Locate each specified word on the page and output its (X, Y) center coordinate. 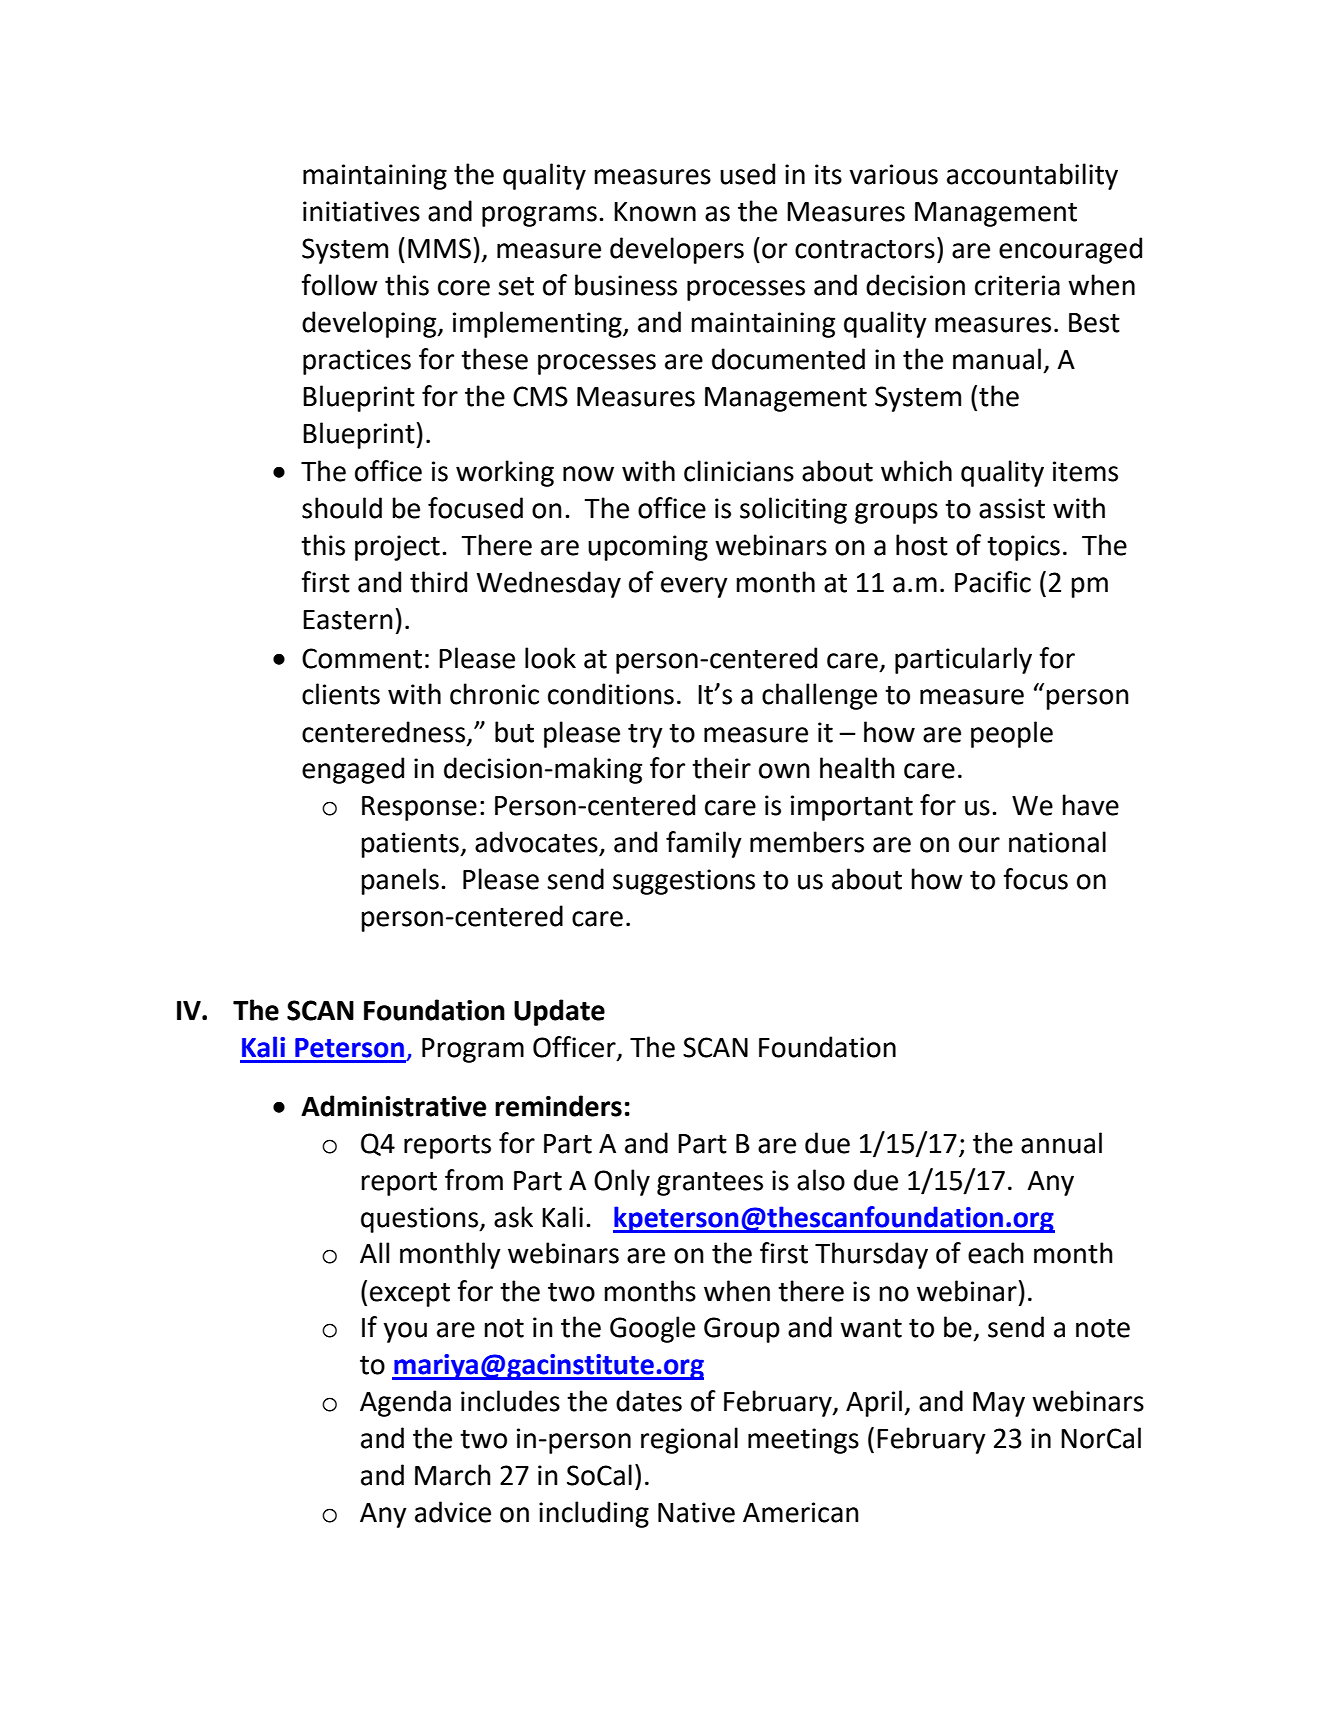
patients (411, 845)
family (704, 844)
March (453, 1475)
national (1057, 842)
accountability (1032, 176)
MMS (439, 248)
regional (689, 1440)
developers (677, 250)
